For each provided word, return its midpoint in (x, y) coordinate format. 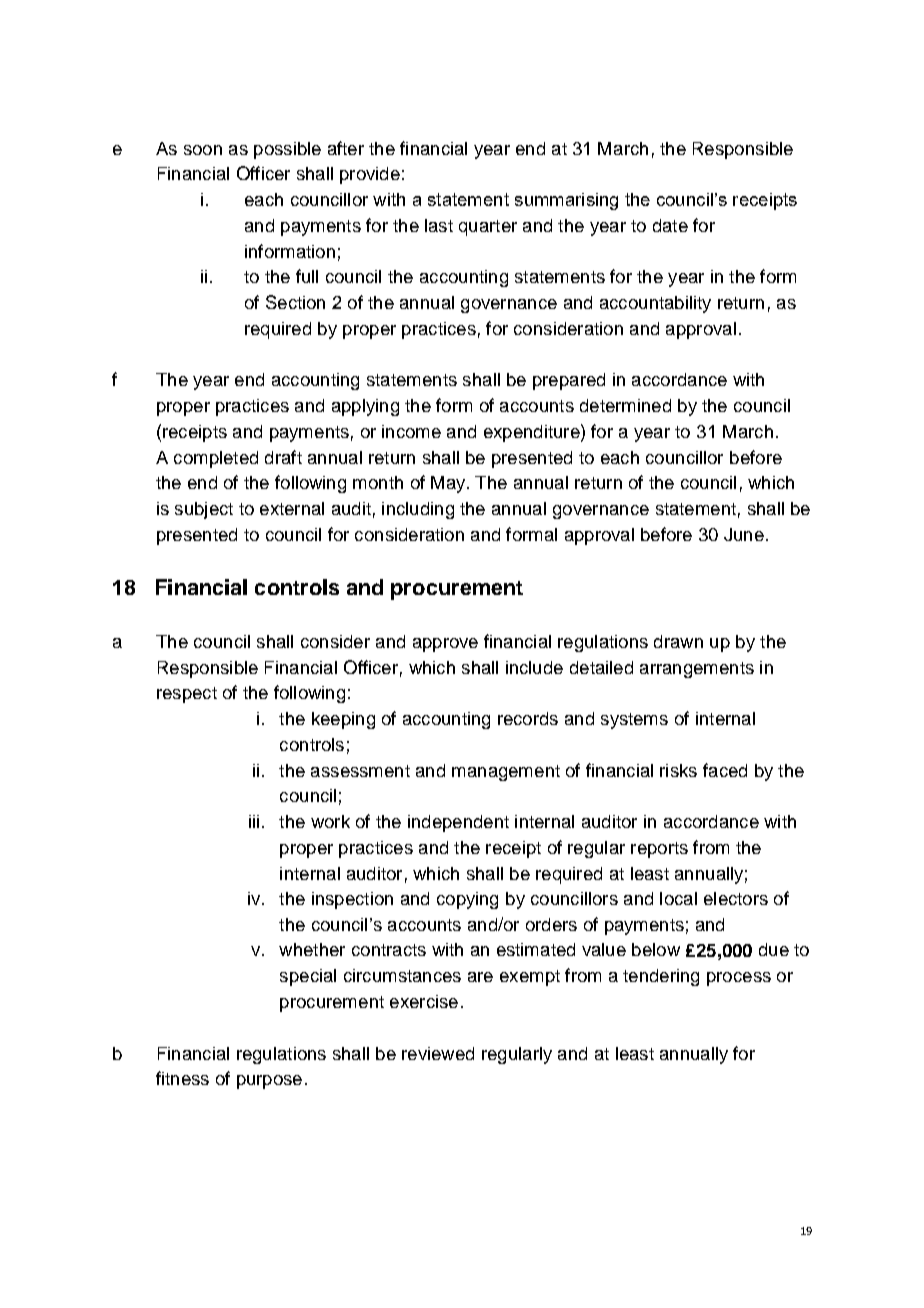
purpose (269, 1082)
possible (287, 150)
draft (283, 457)
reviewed (438, 1053)
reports (659, 850)
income (411, 431)
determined (625, 405)
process (739, 979)
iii (254, 821)
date (670, 225)
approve (445, 645)
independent (458, 823)
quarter (488, 228)
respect (187, 695)
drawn (678, 641)
